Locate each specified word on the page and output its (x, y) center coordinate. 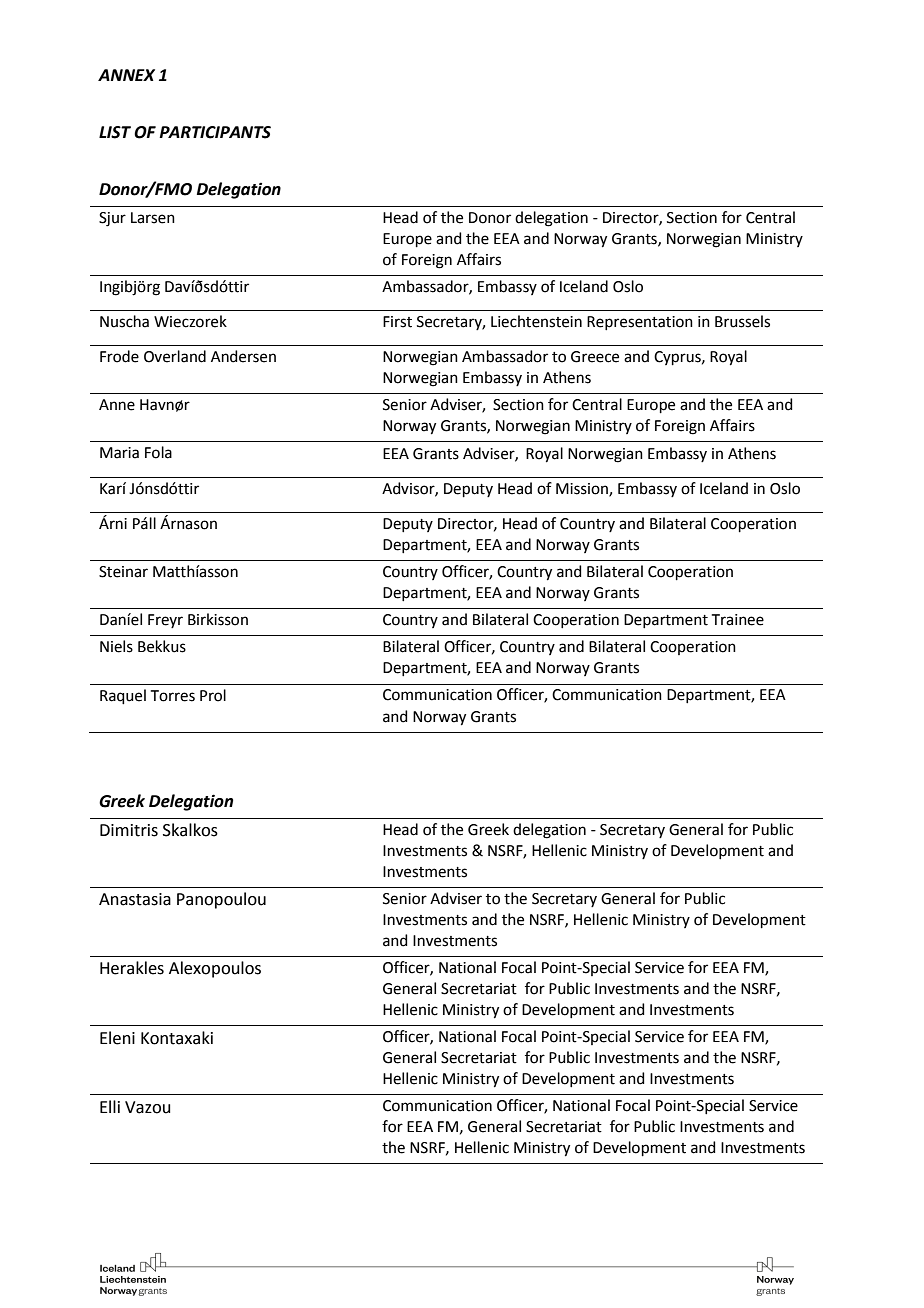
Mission (583, 489)
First (397, 322)
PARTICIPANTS (215, 132)
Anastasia (135, 899)
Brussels (742, 321)
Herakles (132, 968)
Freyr (165, 621)
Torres (173, 696)
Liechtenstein (536, 321)
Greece (595, 357)
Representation (640, 323)
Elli (110, 1106)
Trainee (738, 620)
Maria (119, 453)
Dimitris (129, 830)
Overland (175, 356)
